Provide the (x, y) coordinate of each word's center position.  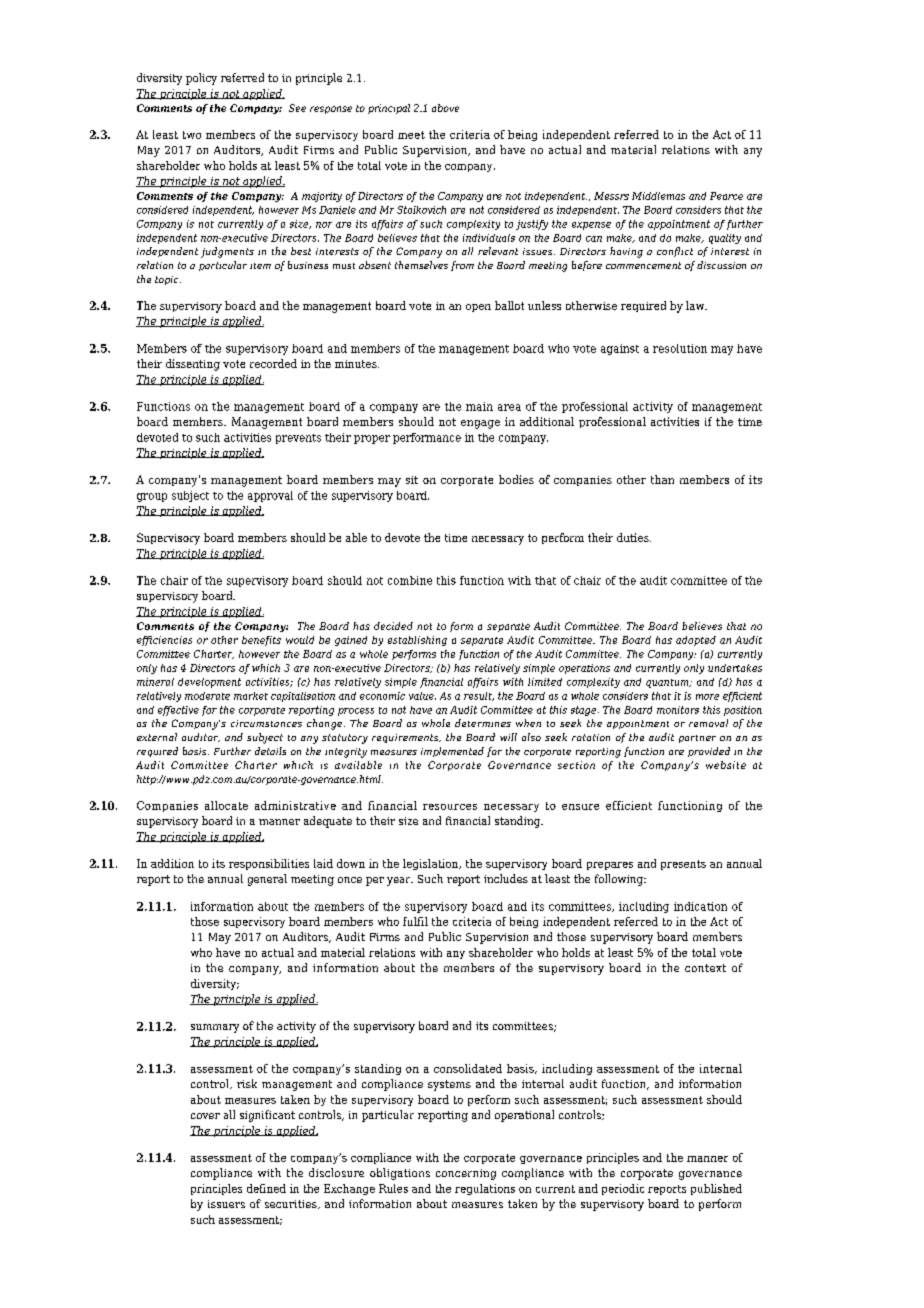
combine (410, 580)
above (445, 108)
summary (215, 1028)
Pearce (726, 196)
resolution (680, 348)
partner (697, 739)
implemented (452, 752)
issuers (226, 1204)
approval (270, 496)
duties (634, 537)
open (478, 308)
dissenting (193, 365)
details (270, 751)
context (705, 968)
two (192, 135)
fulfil (415, 921)
